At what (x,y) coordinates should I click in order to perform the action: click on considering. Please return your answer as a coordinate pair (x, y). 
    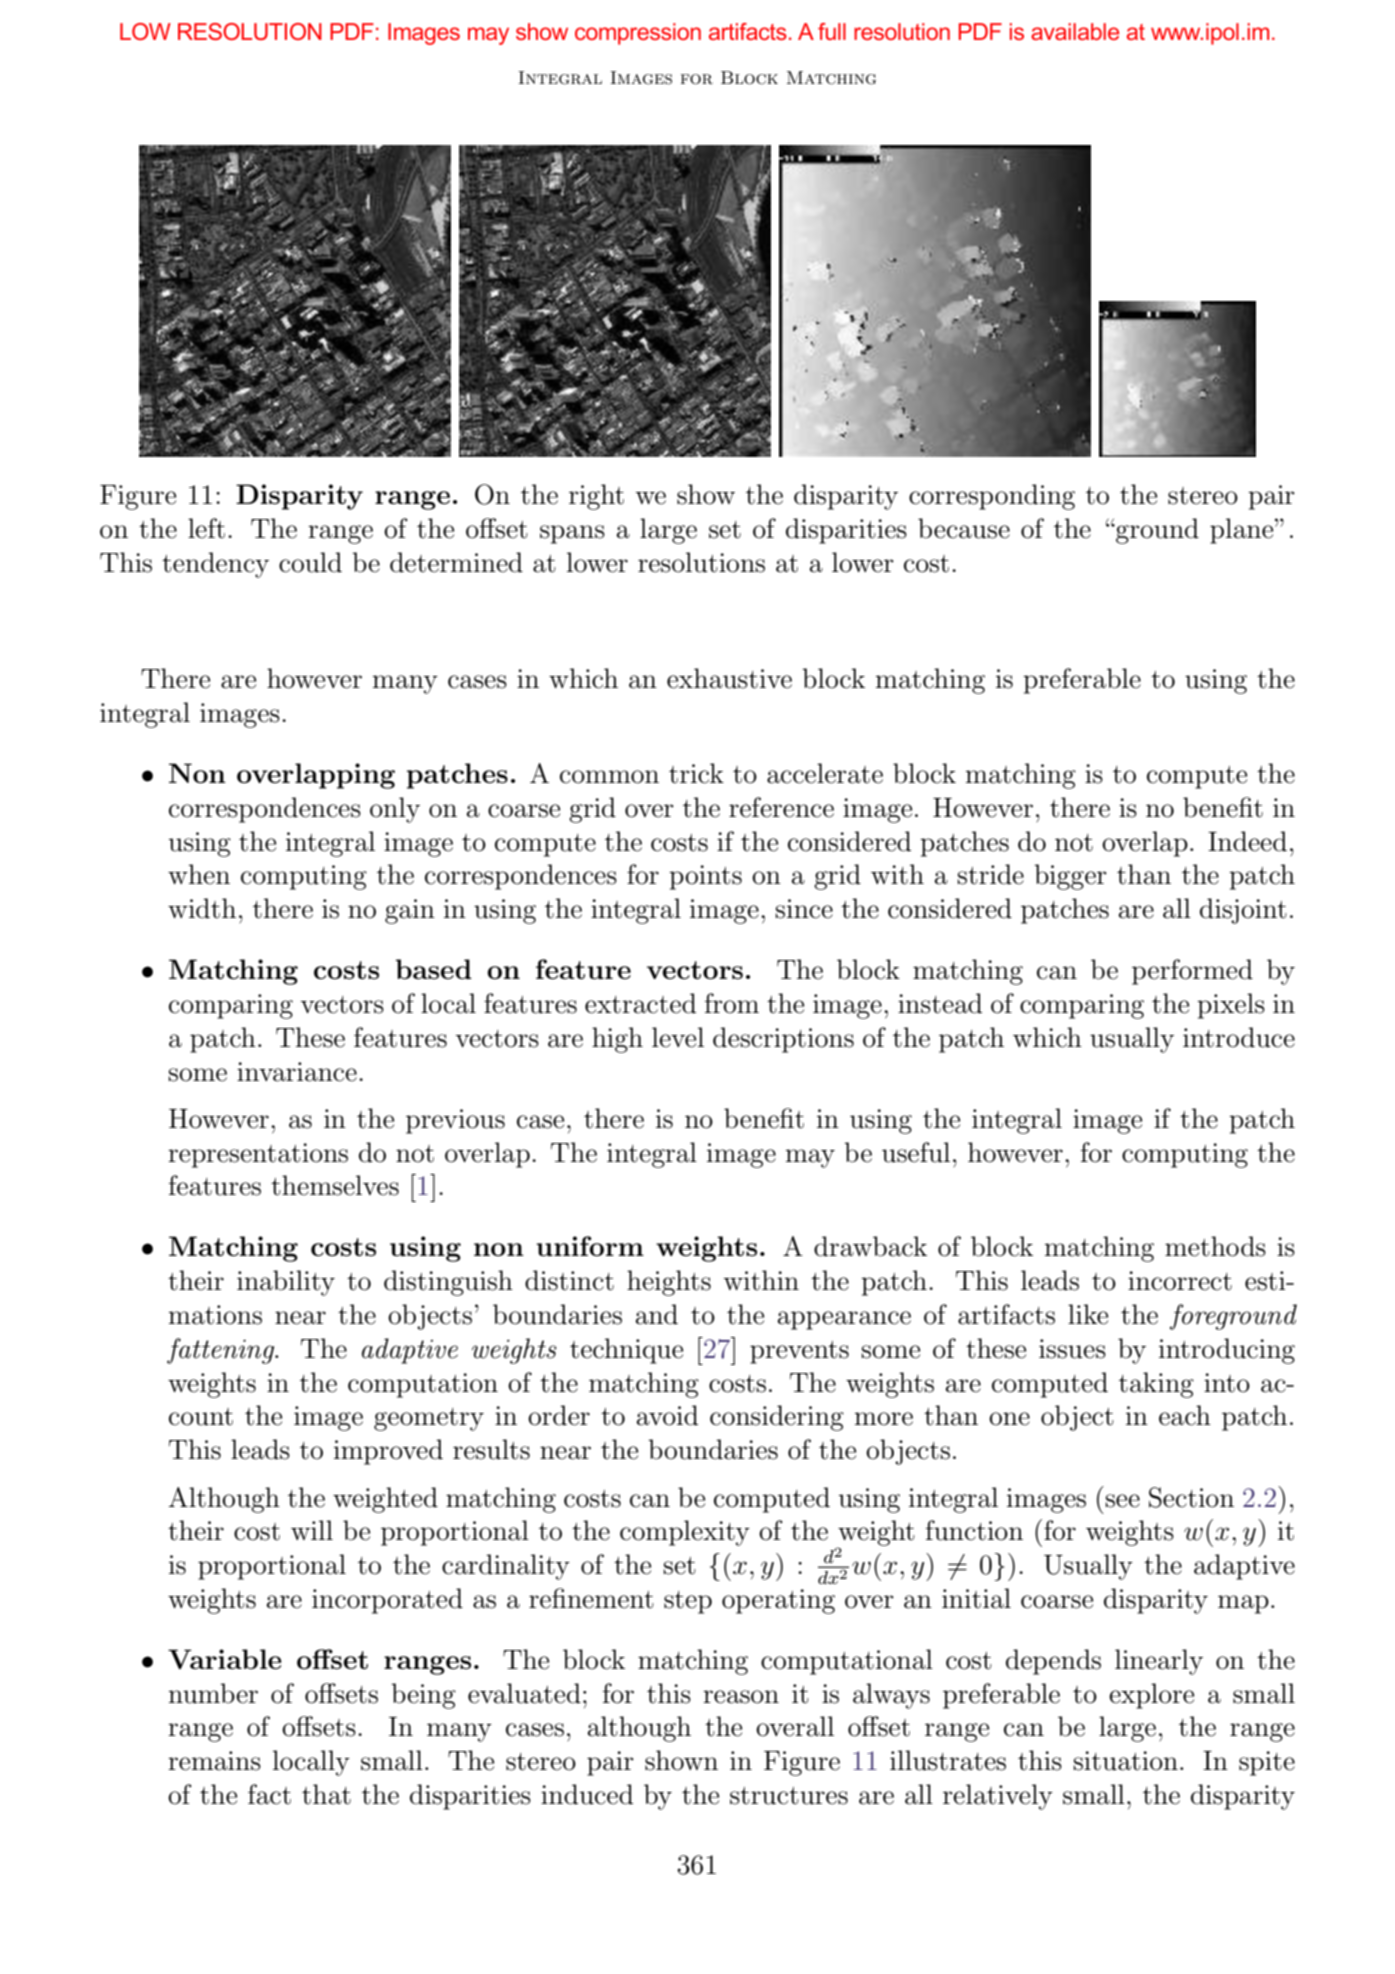
    Looking at the image, I should click on (777, 1418).
